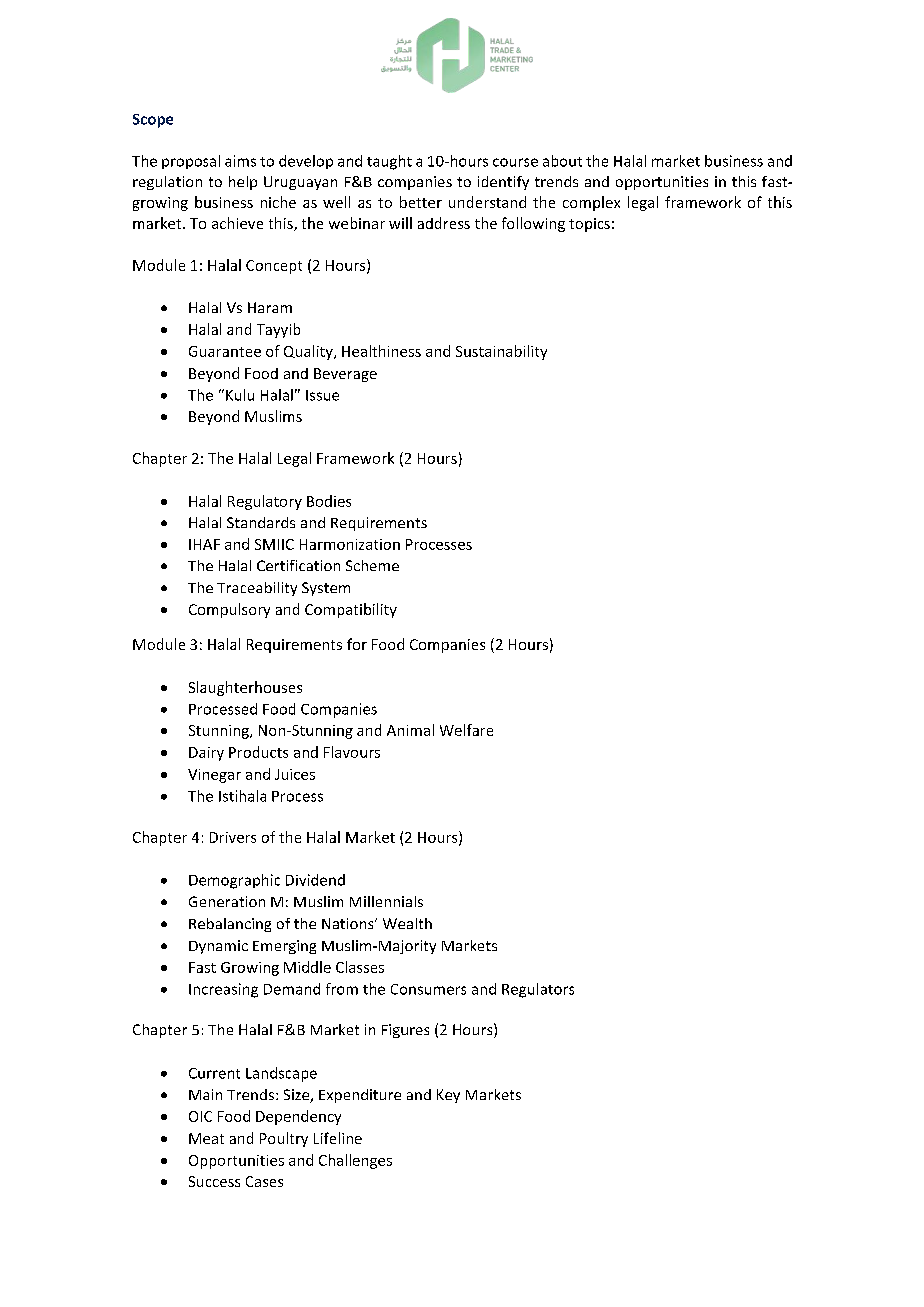  What do you see at coordinates (233, 837) in the screenshot?
I see `Drivers` at bounding box center [233, 837].
